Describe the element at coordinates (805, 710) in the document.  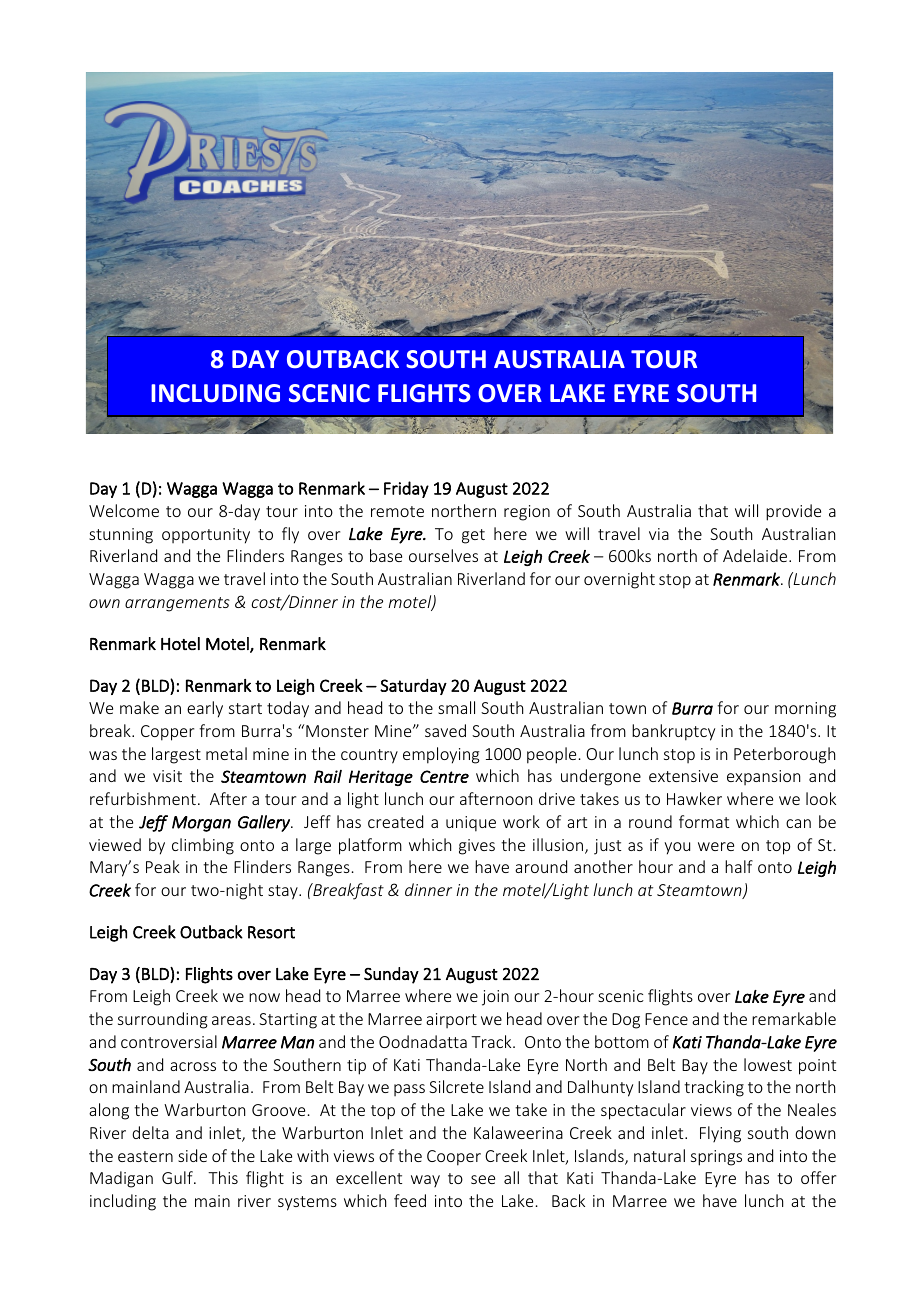
I see `morning` at that location.
